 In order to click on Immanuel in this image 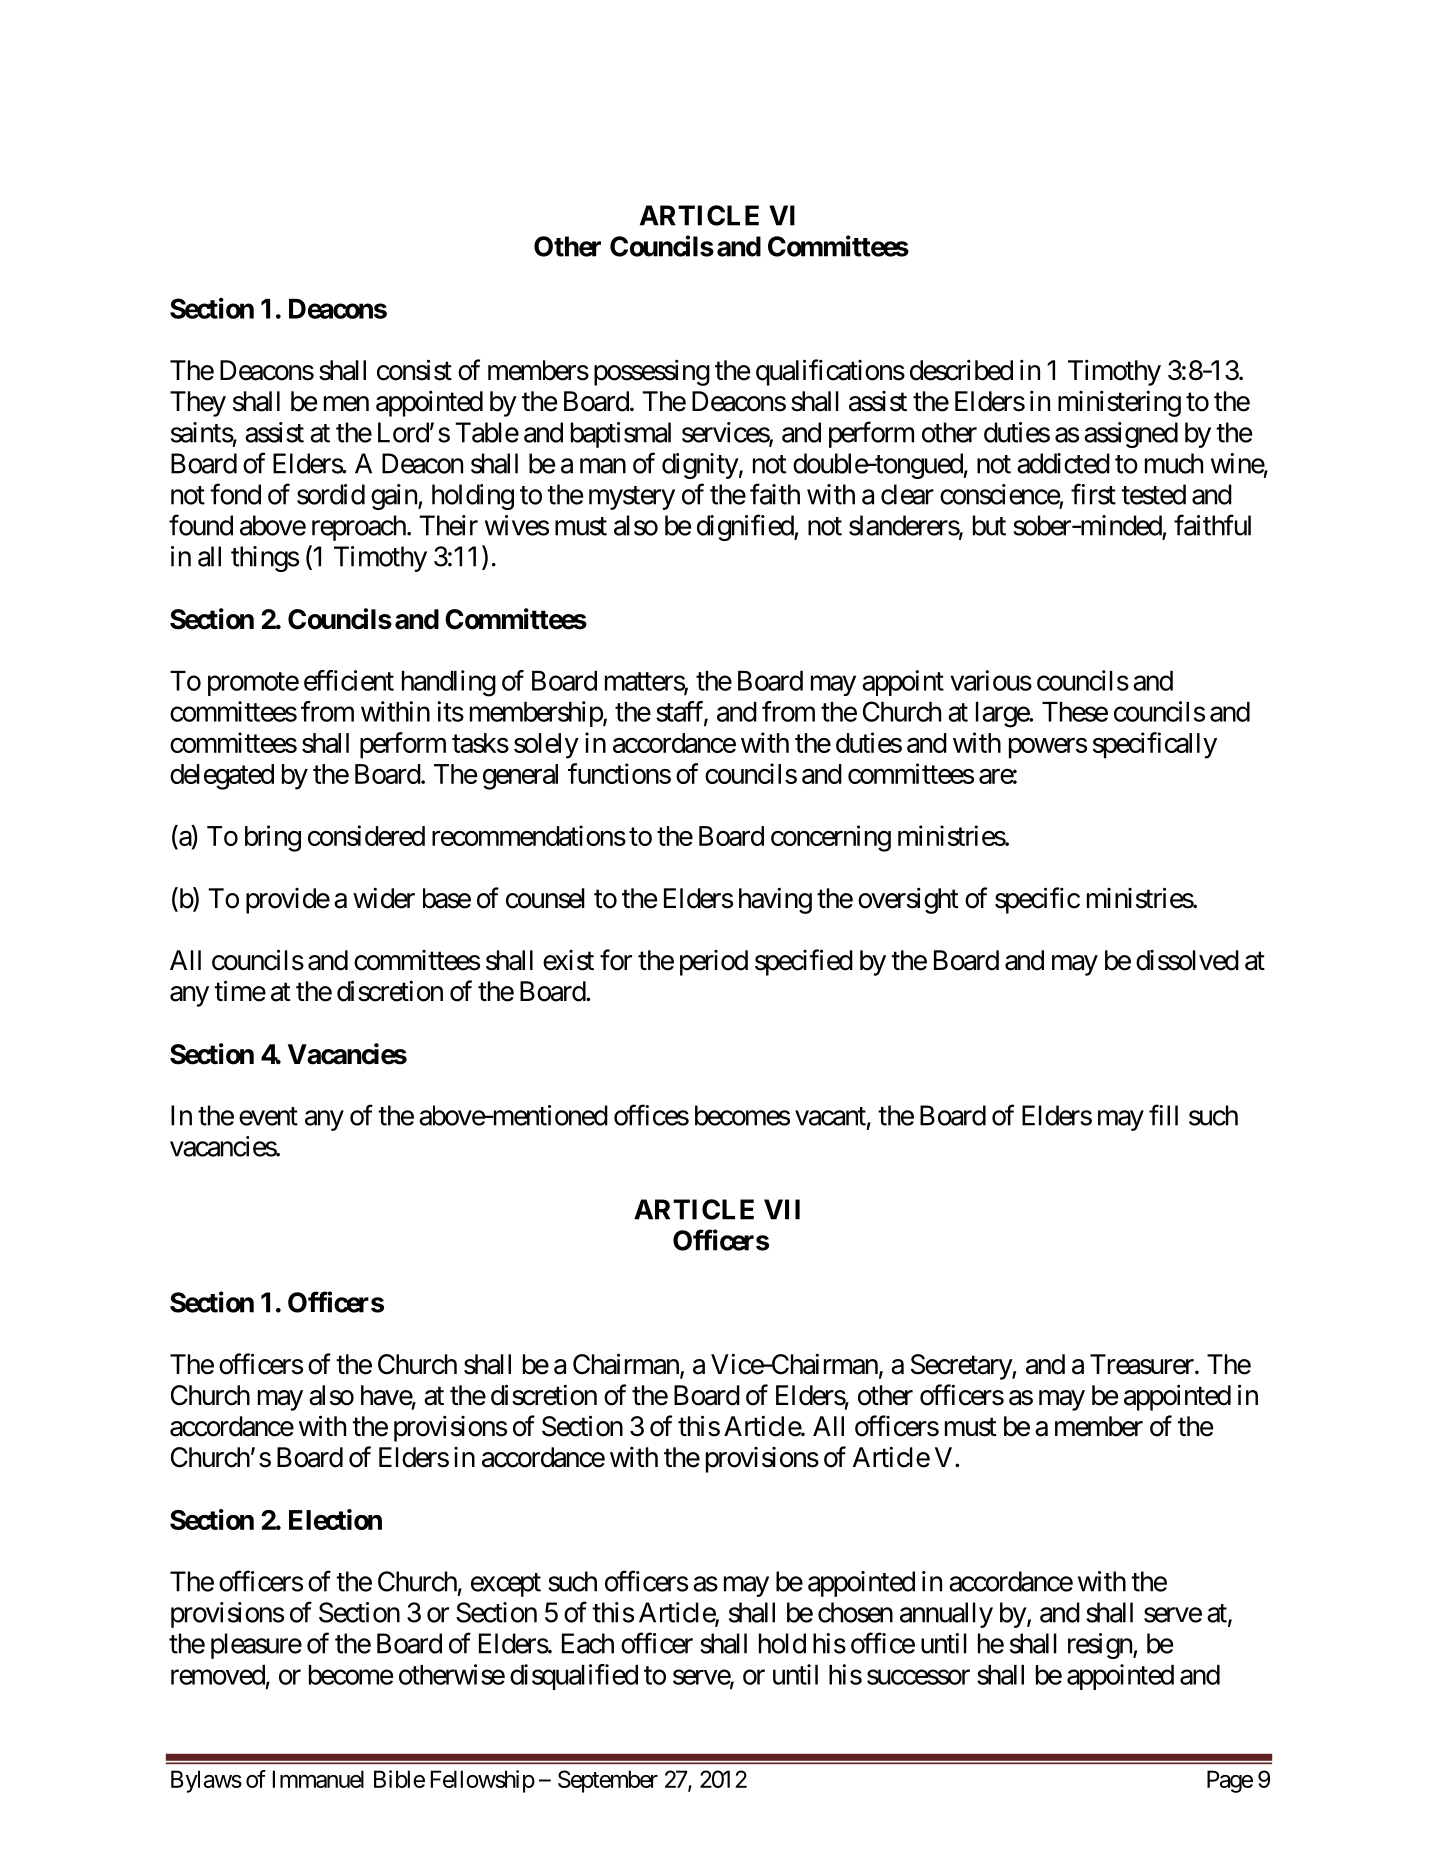, I will do `click(318, 1779)`.
